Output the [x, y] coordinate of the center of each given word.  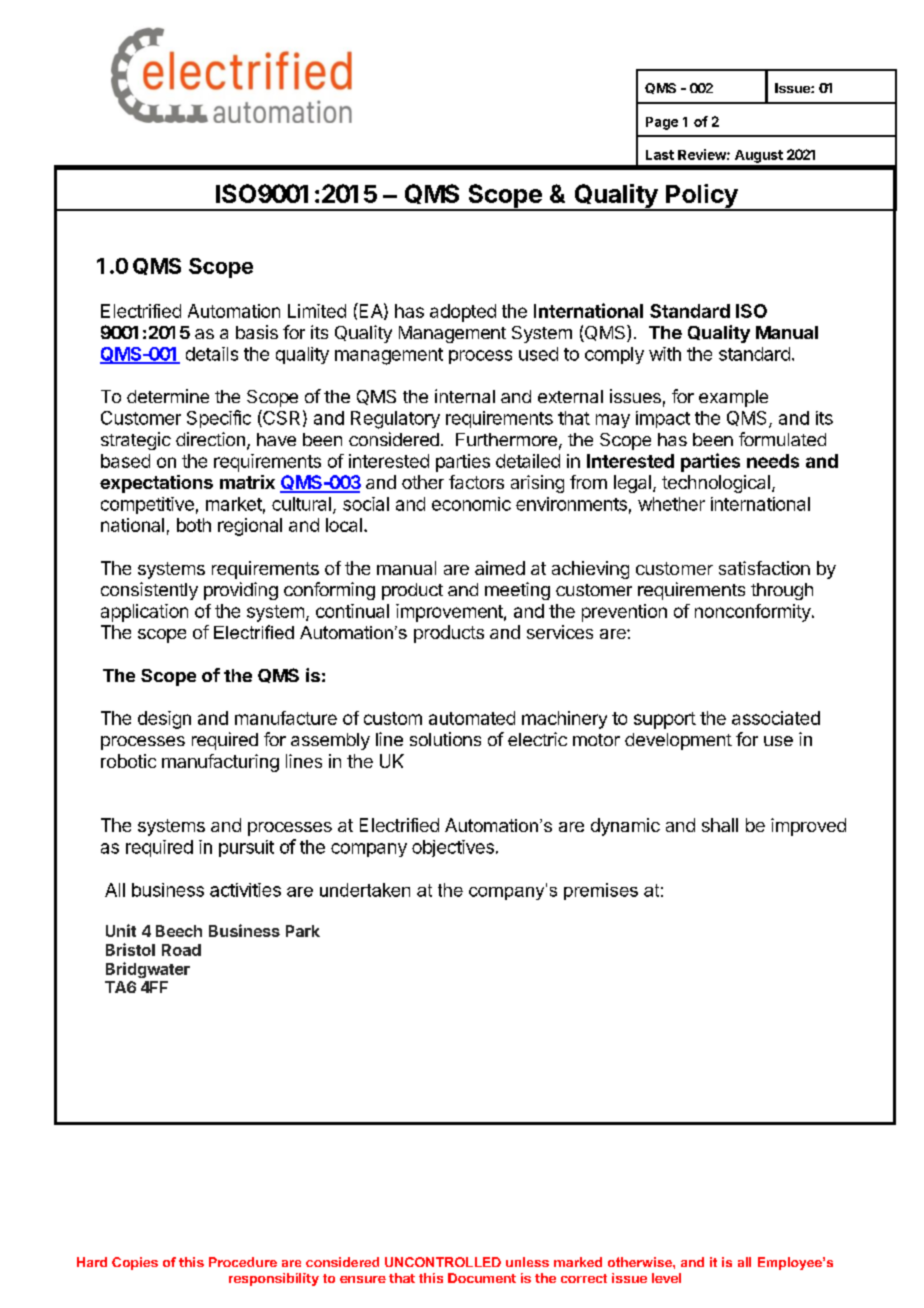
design [164, 720]
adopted [463, 313]
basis [257, 332]
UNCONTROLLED [443, 1262]
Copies [135, 1263]
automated [472, 718]
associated [776, 718]
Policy [702, 197]
